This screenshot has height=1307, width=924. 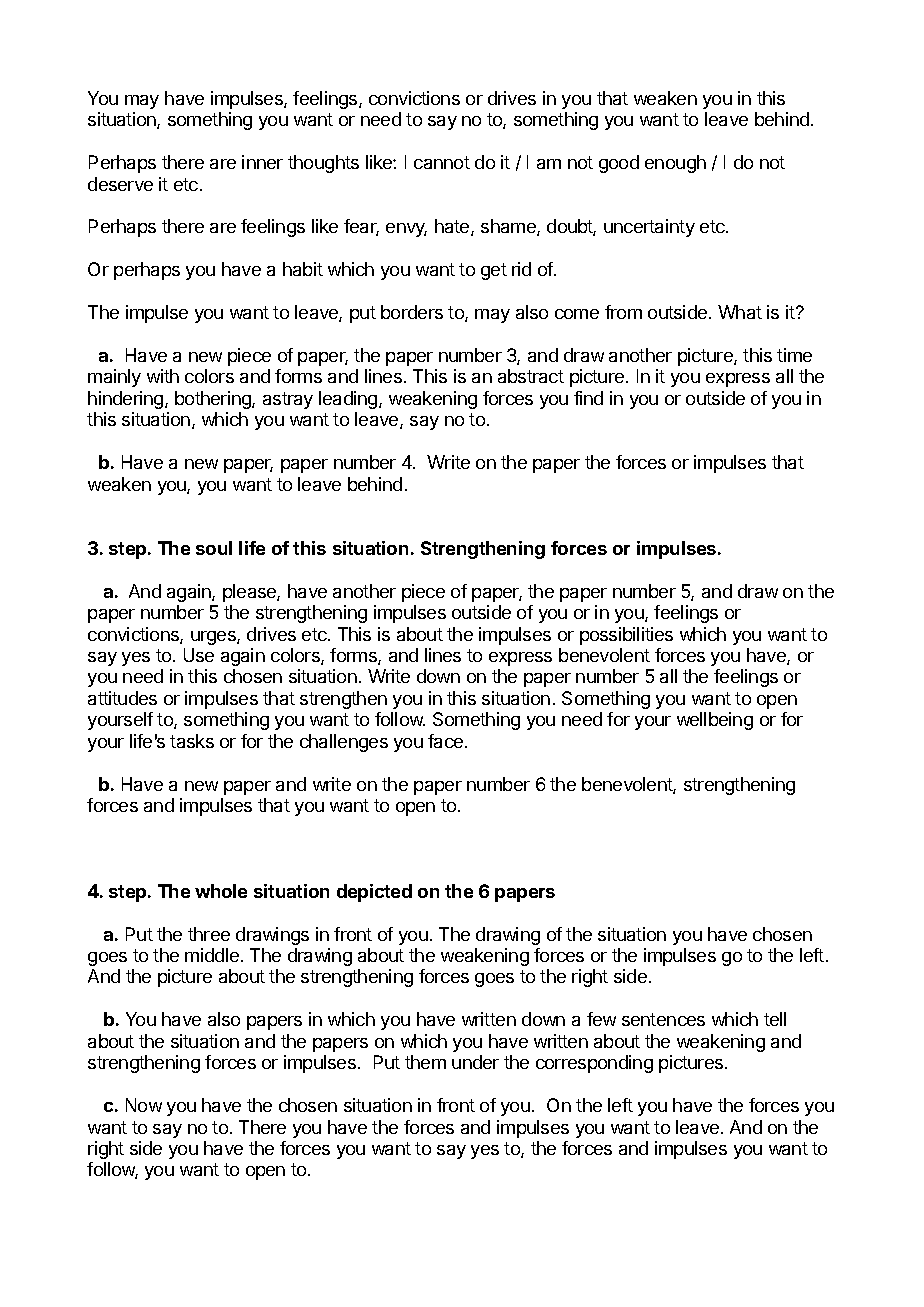 I want to click on abstract, so click(x=531, y=376).
